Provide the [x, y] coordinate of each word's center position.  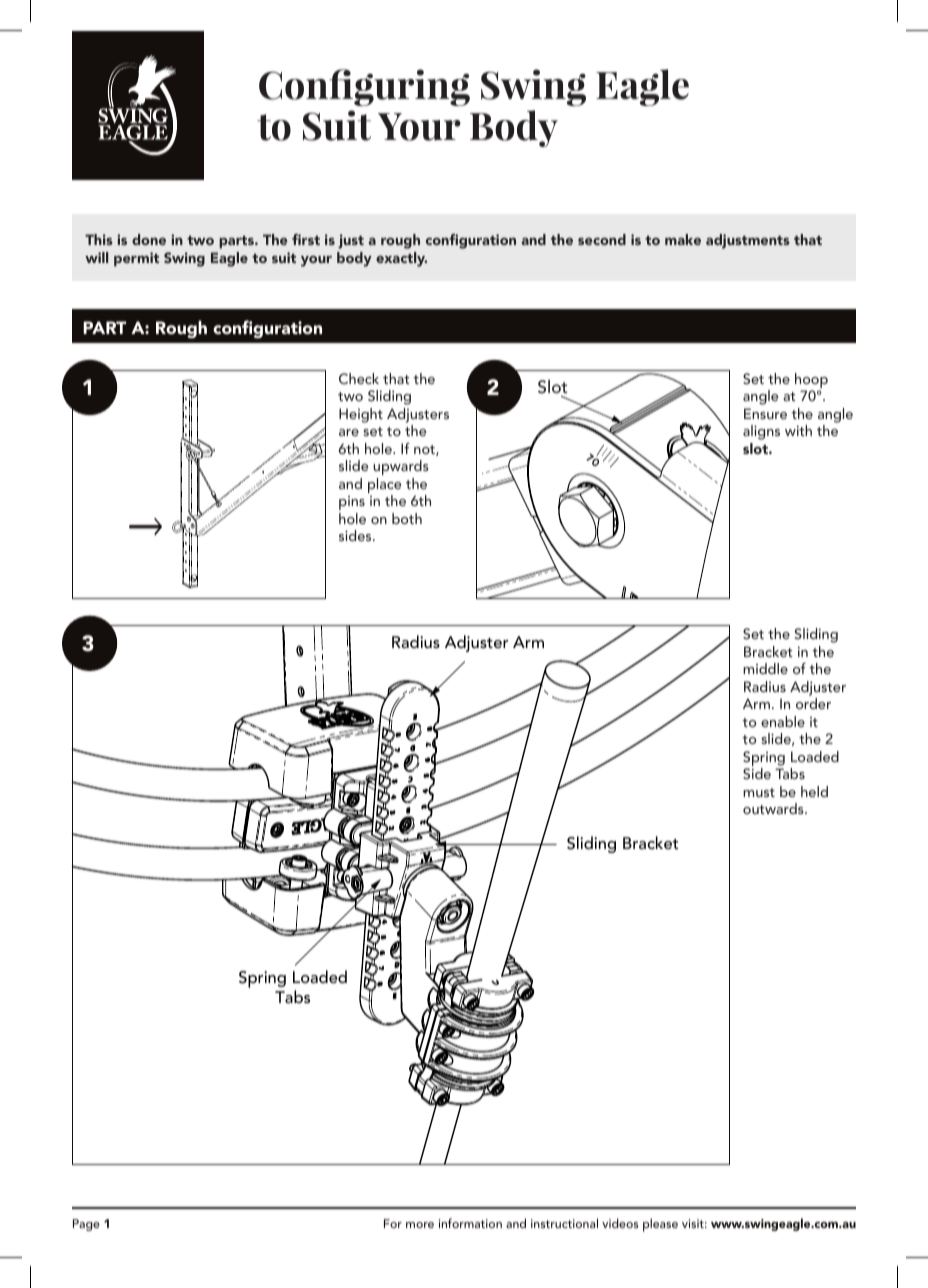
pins [352, 503]
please [660, 1225]
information [470, 1223]
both [407, 518]
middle [765, 668]
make [683, 239]
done [149, 239]
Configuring [364, 87]
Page [86, 1225]
